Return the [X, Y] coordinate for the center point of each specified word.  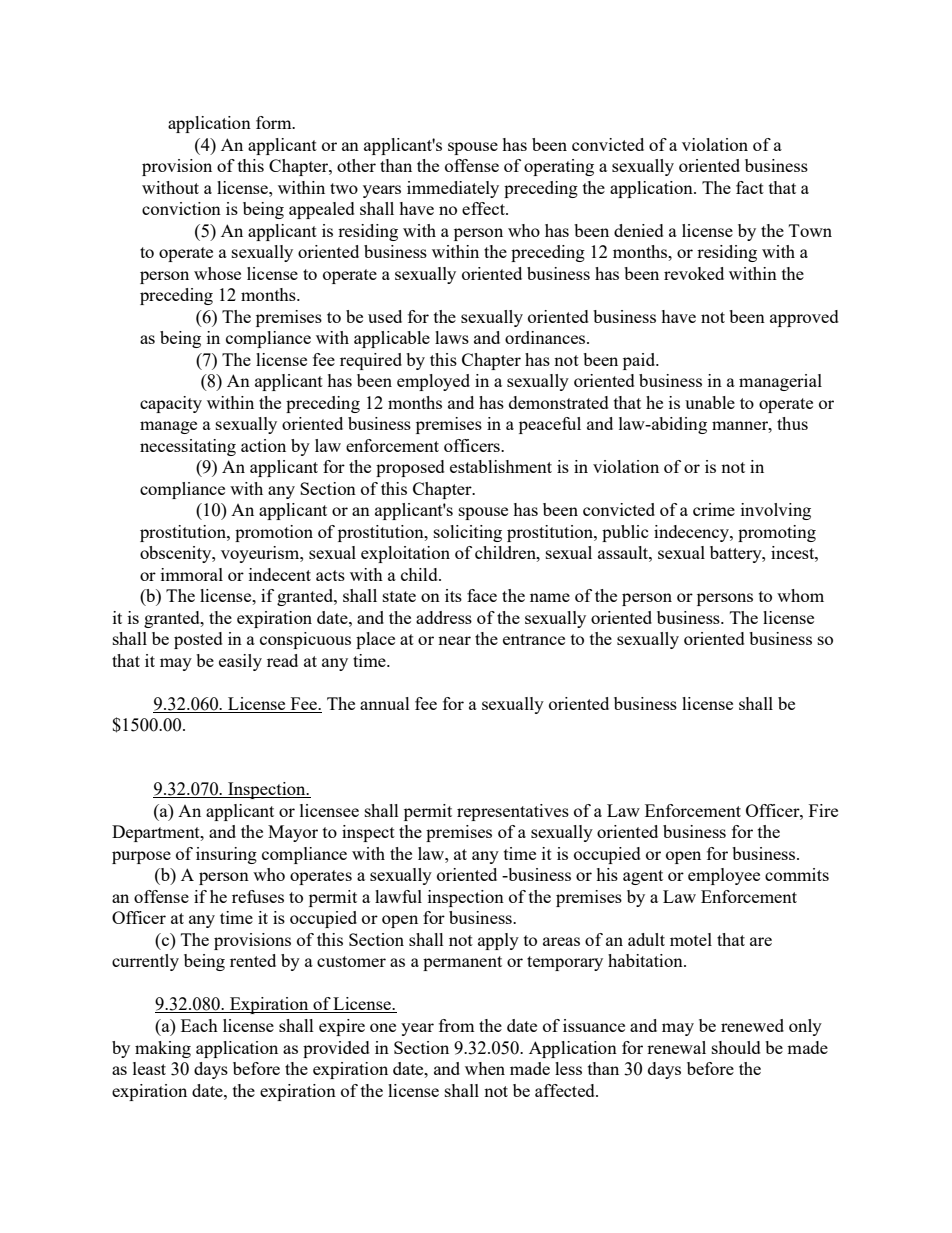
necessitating [188, 447]
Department [157, 833]
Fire [823, 810]
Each [199, 1025]
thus [792, 423]
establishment [501, 466]
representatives [513, 812]
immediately [453, 189]
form [275, 122]
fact [750, 187]
